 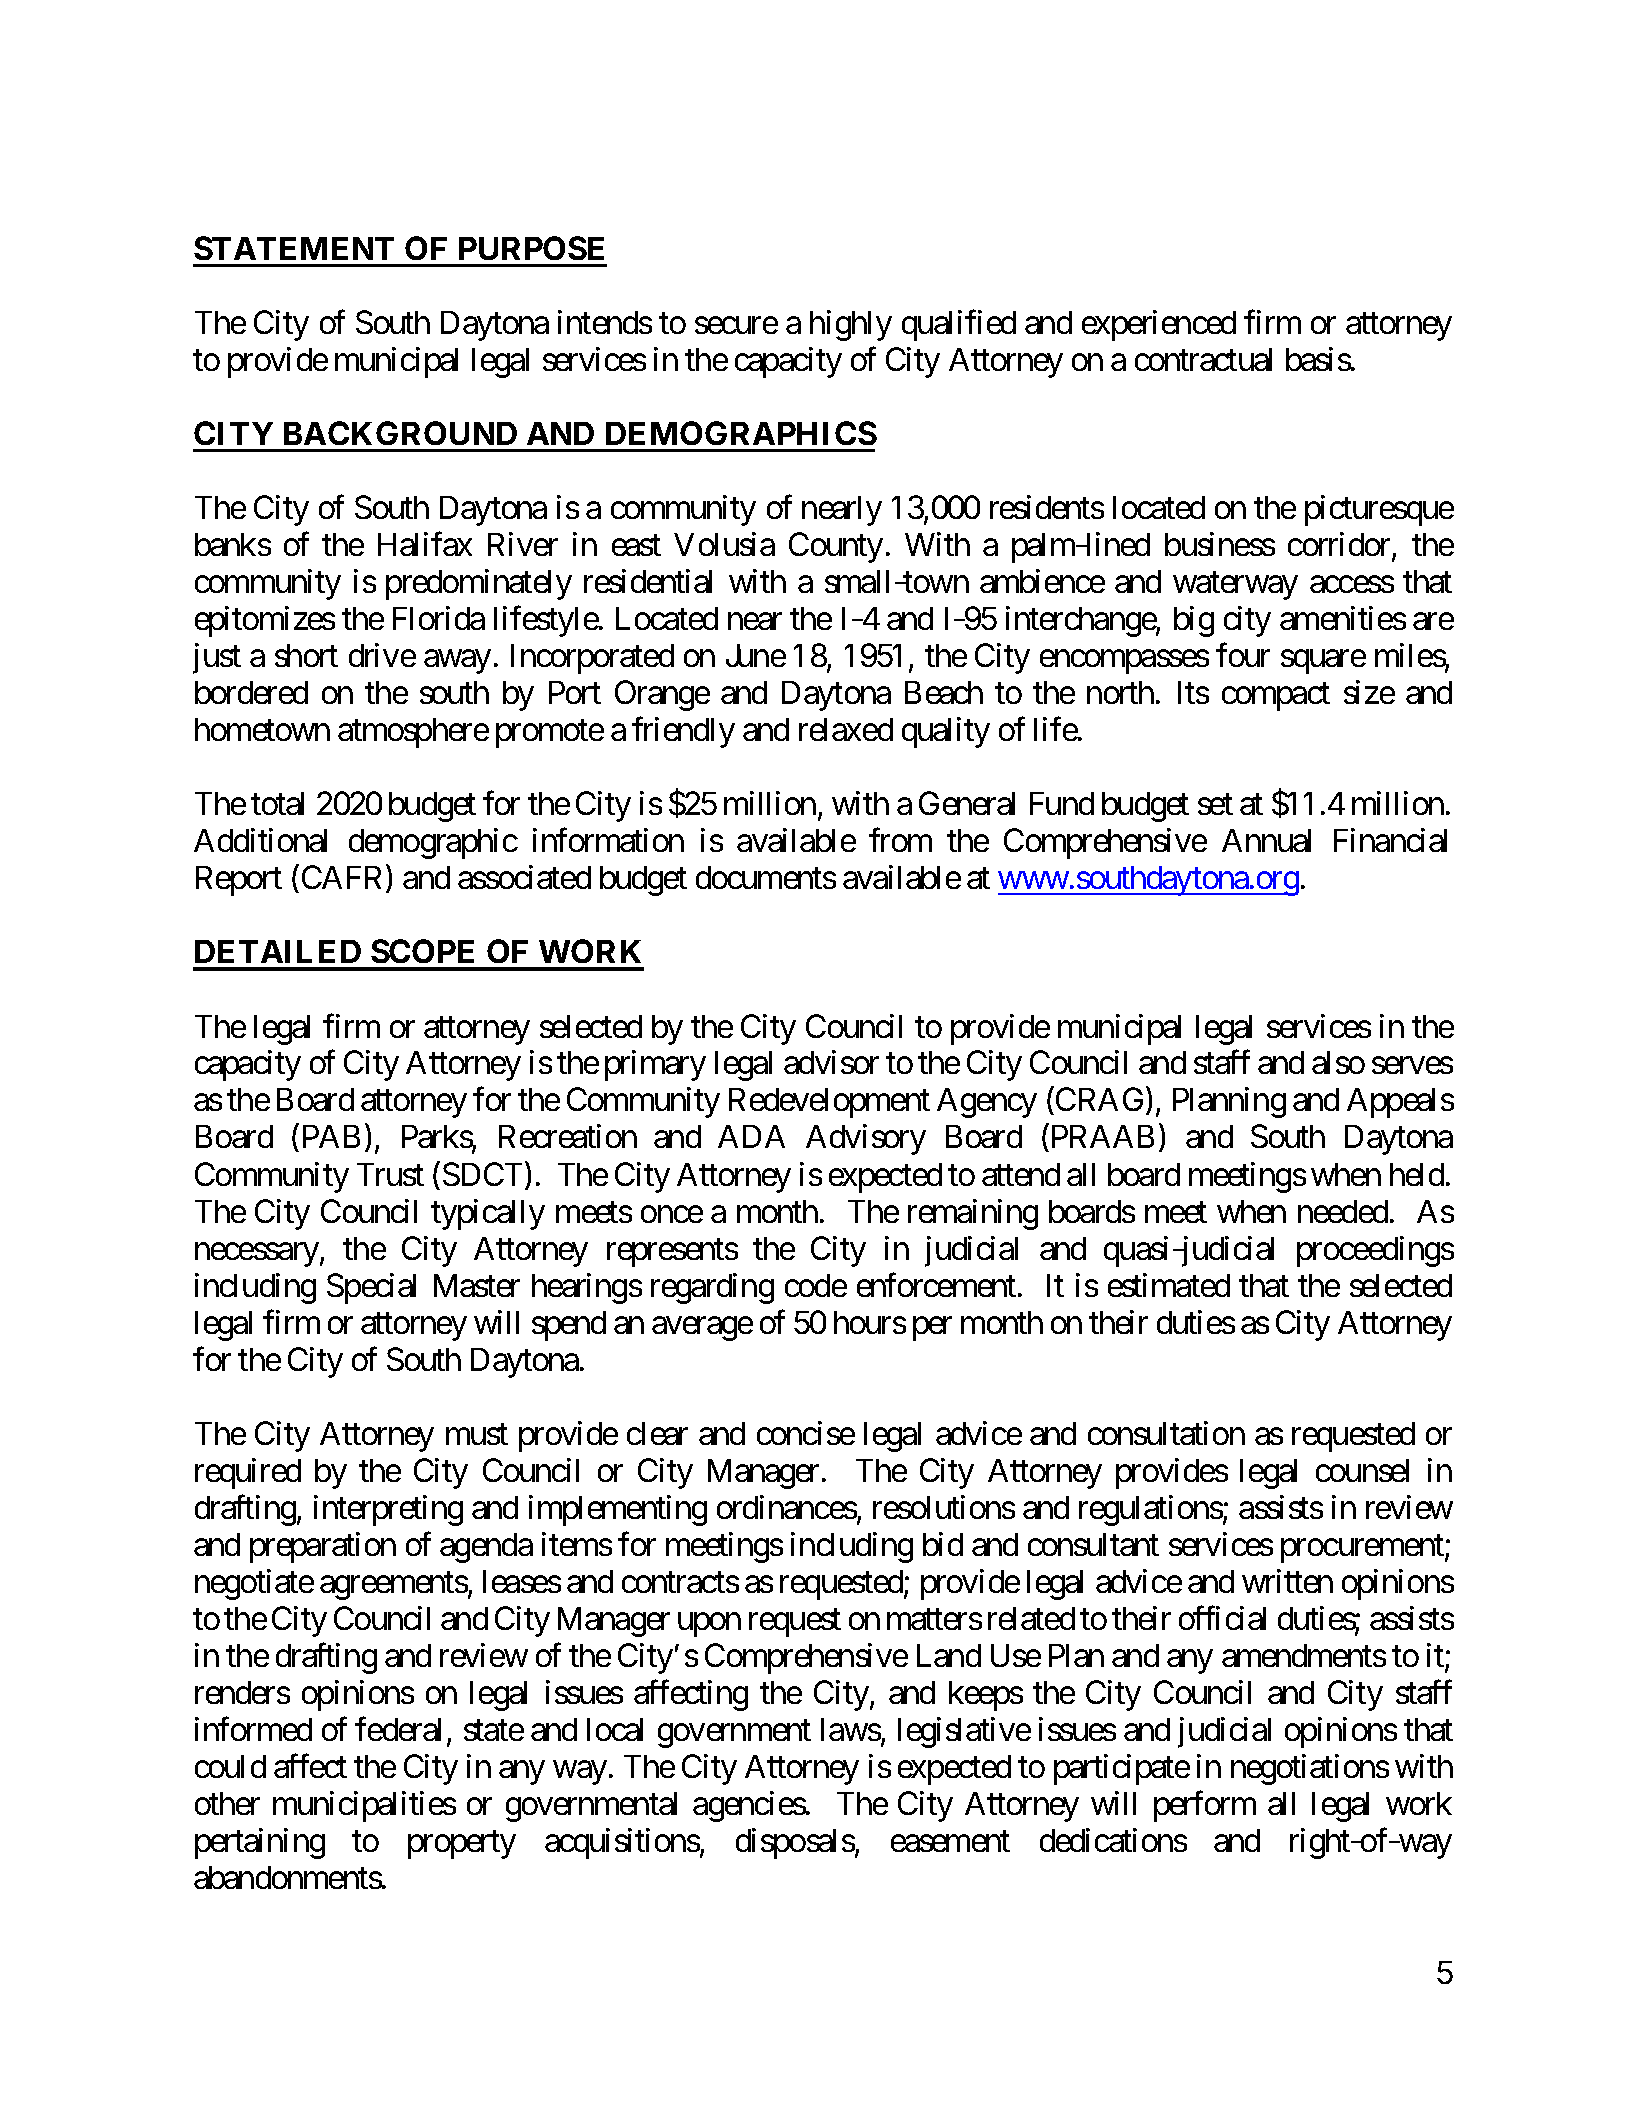 I want to click on relaxed, so click(x=846, y=729).
